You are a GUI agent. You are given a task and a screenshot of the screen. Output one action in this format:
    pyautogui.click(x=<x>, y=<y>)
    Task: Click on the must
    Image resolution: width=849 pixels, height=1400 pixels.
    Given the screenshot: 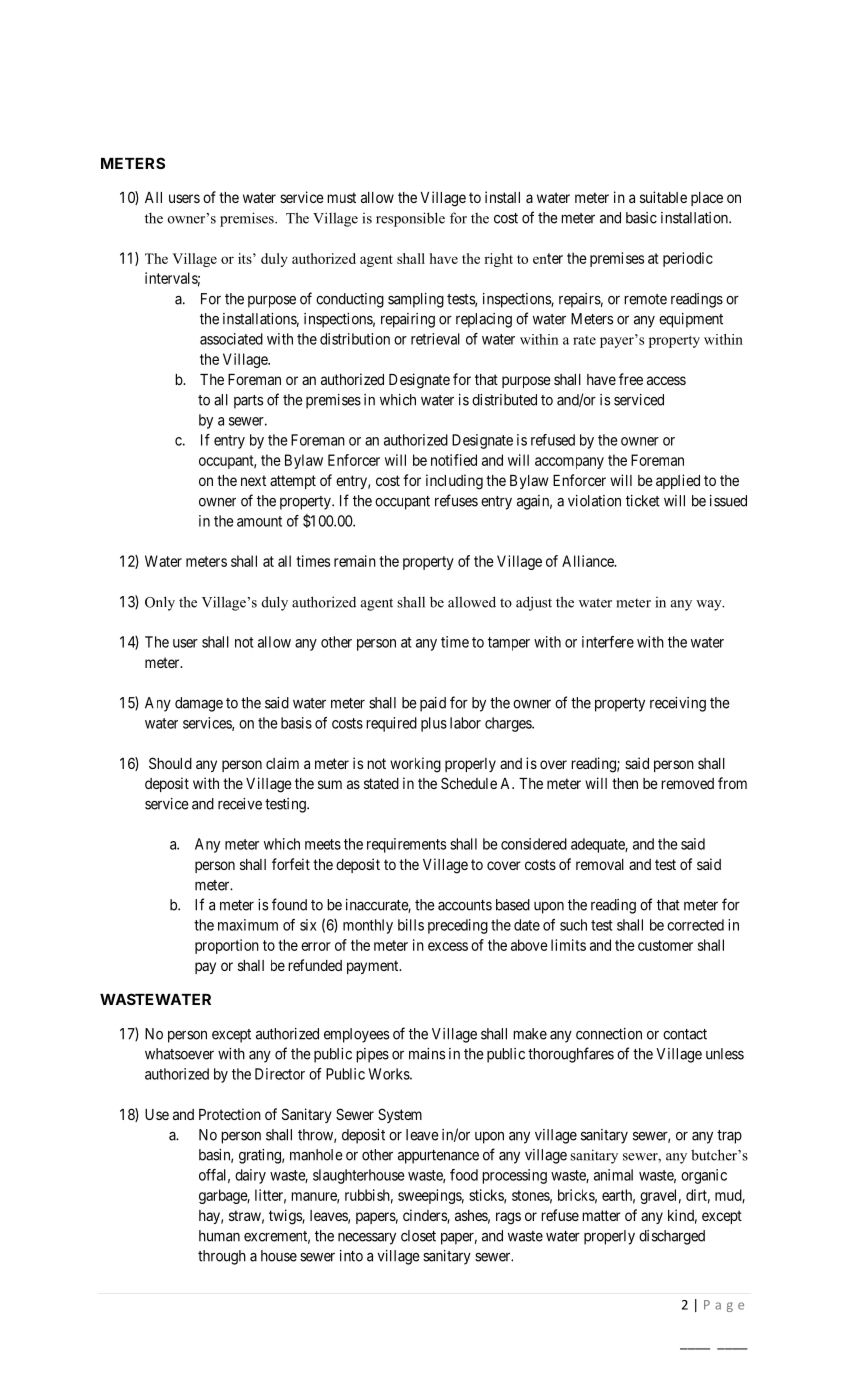 What is the action you would take?
    pyautogui.click(x=341, y=197)
